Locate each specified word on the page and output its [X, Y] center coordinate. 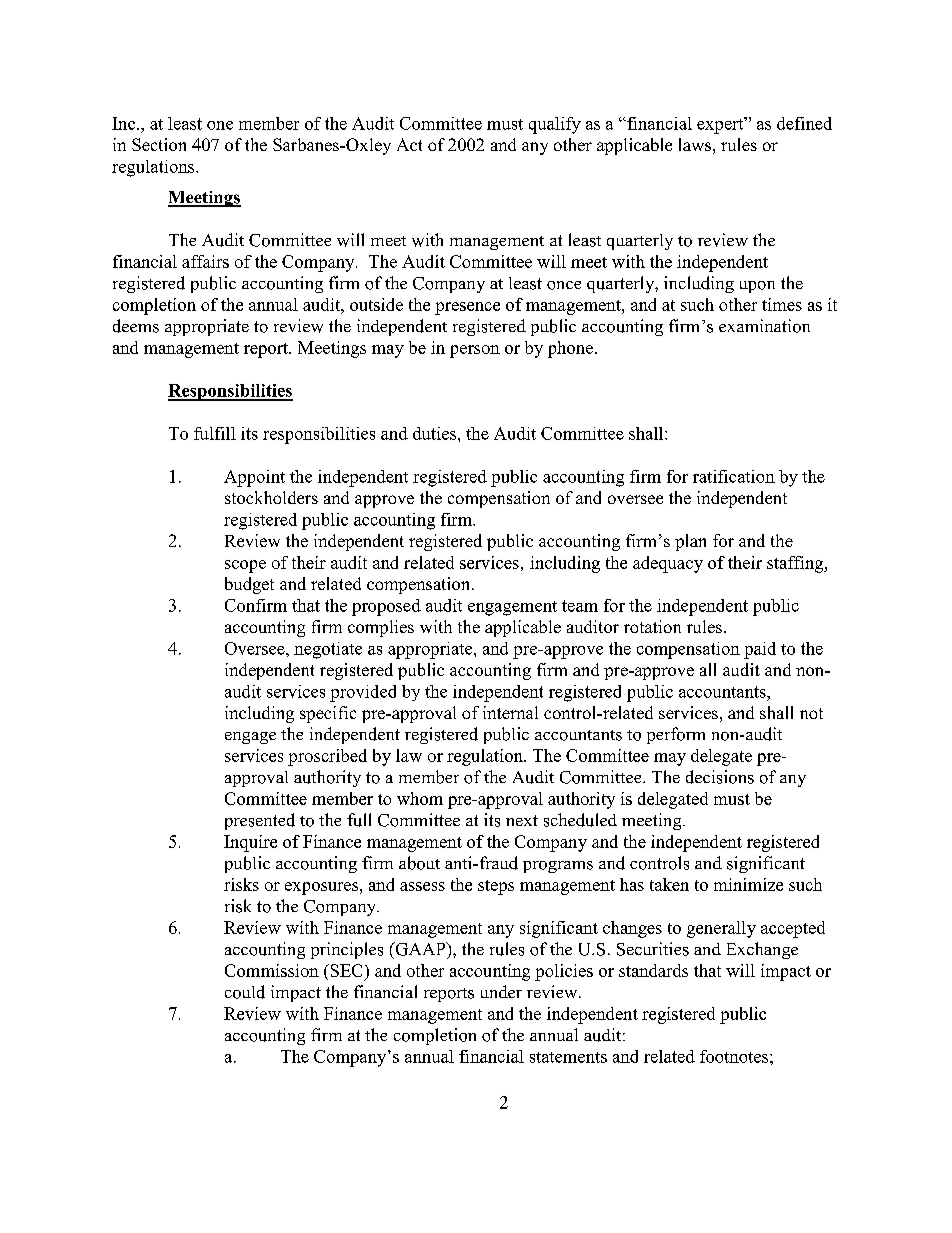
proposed [386, 607]
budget [249, 585]
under [501, 991]
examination [764, 326]
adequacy [668, 564]
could [245, 992]
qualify [555, 125]
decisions [720, 777]
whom [420, 798]
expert [721, 125]
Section [159, 144]
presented [260, 821]
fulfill [215, 433]
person [475, 351]
